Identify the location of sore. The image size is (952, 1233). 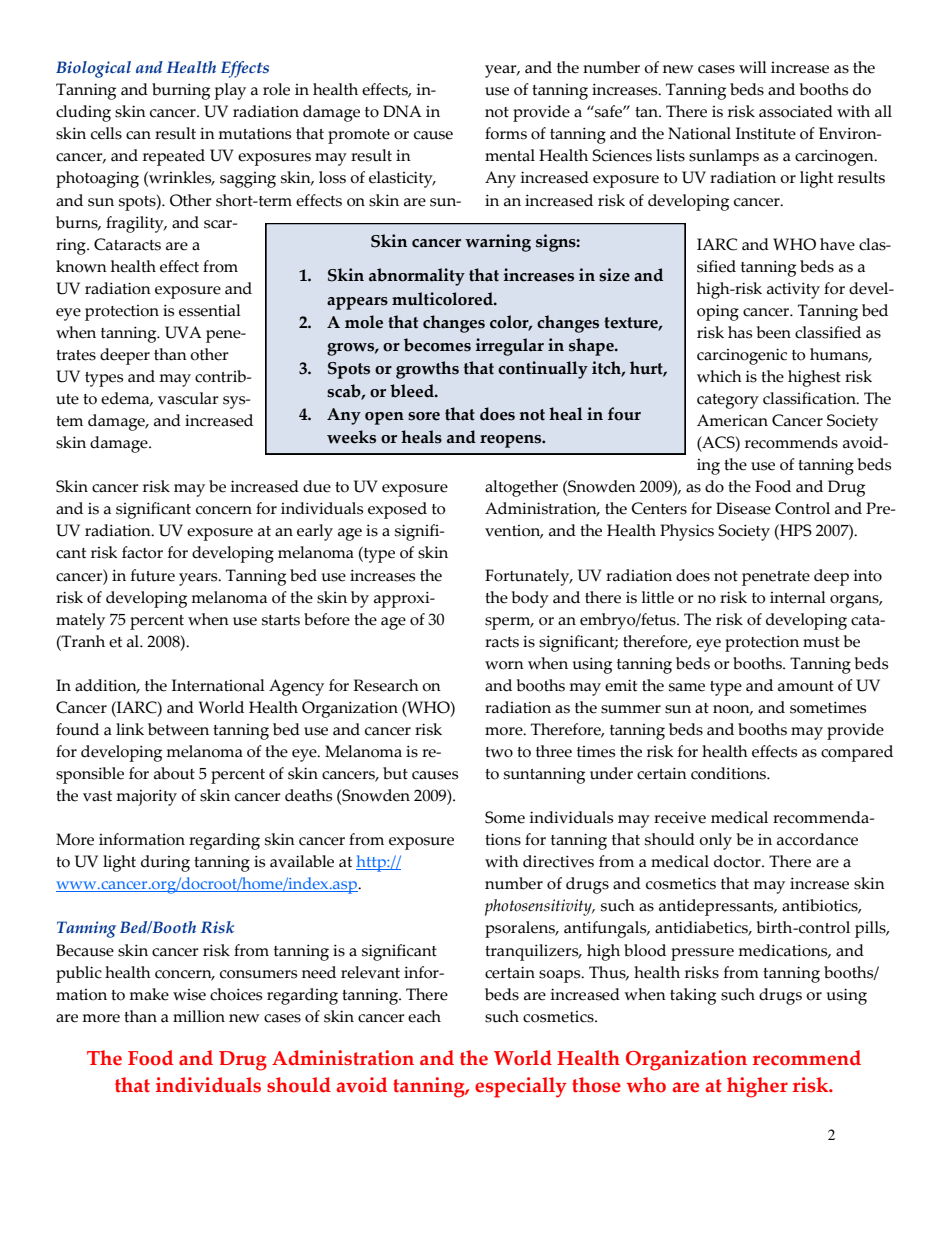
(424, 416).
